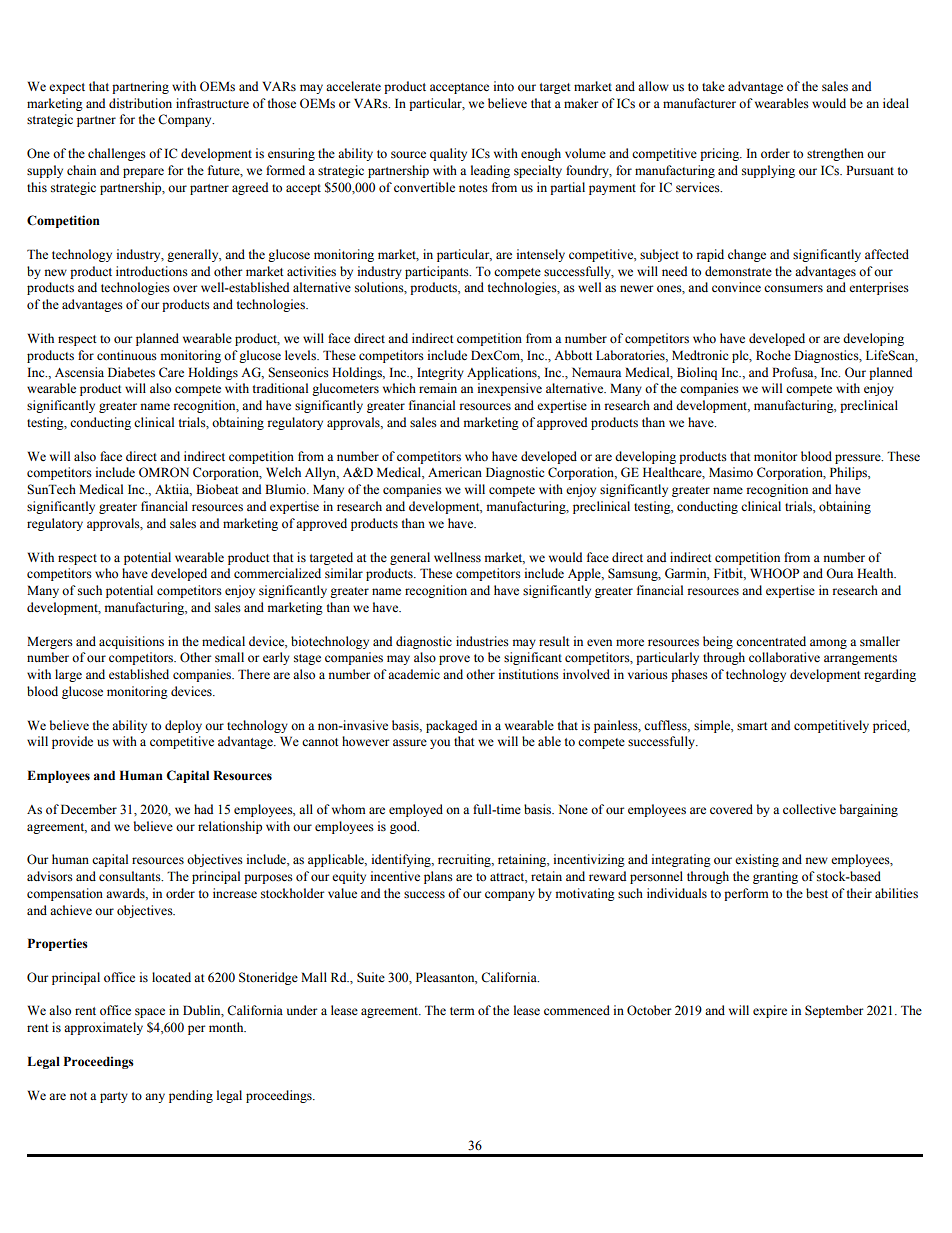 The image size is (952, 1233). I want to click on American, so click(455, 472).
